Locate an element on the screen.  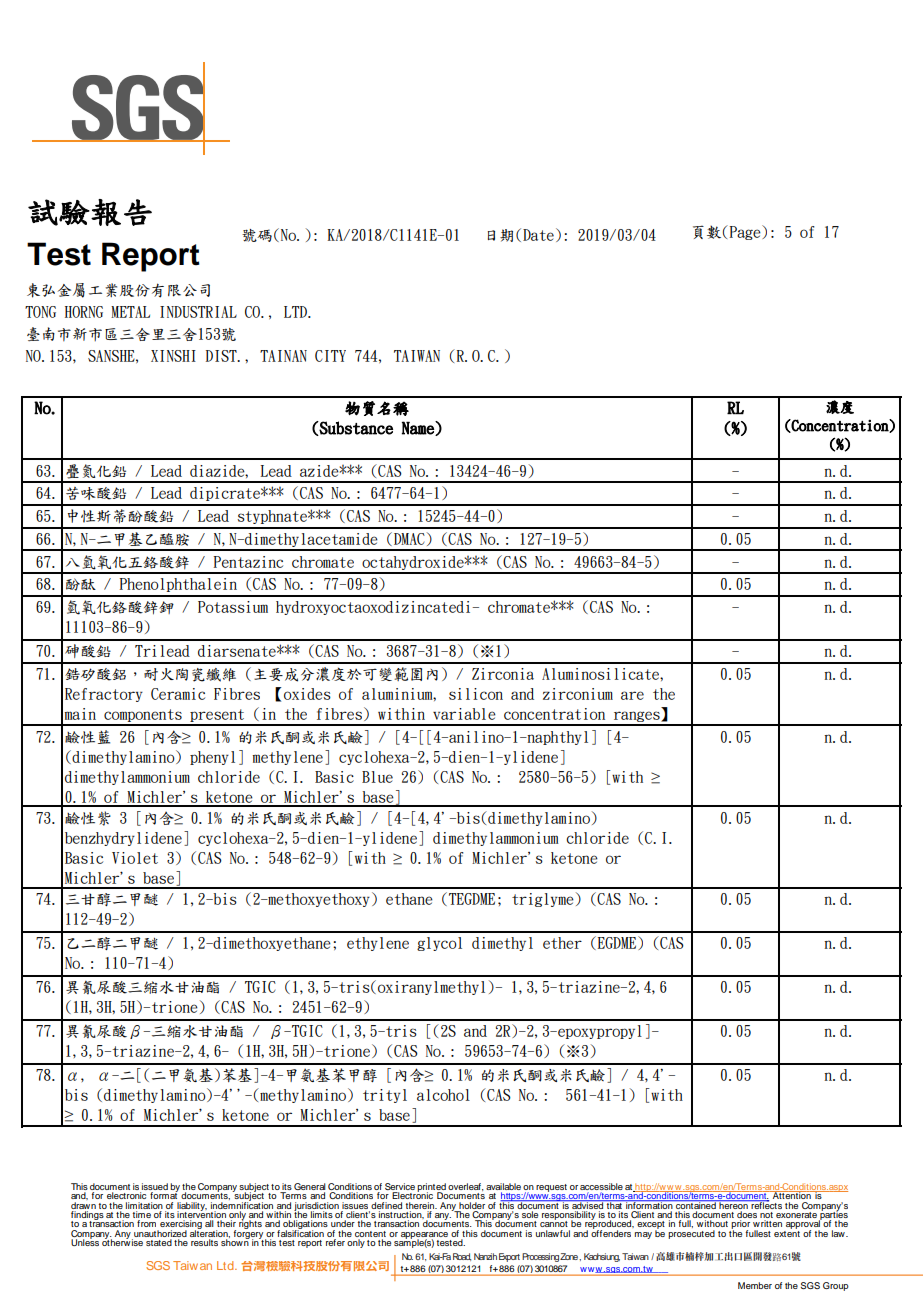
Name is located at coordinates (419, 428).
